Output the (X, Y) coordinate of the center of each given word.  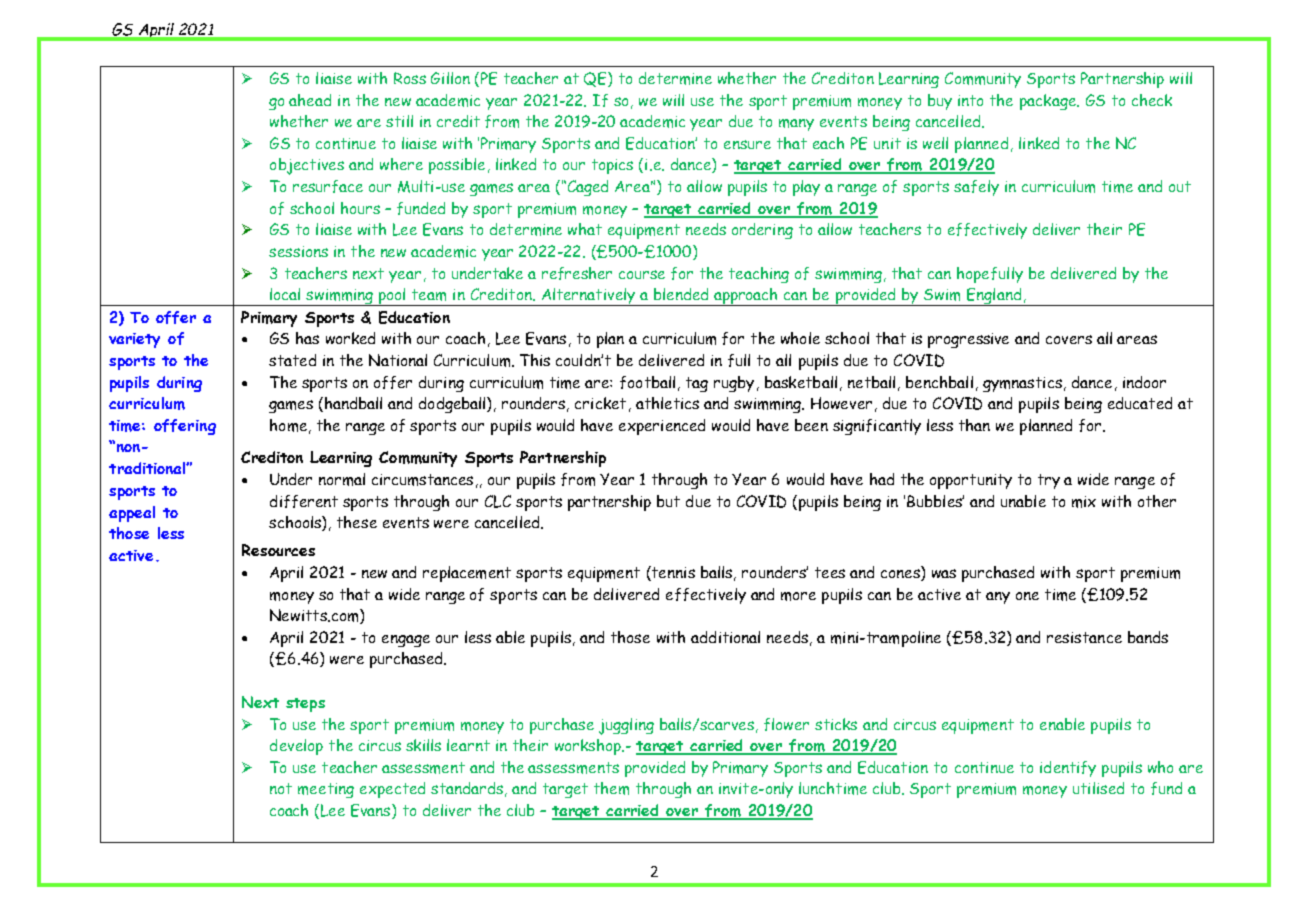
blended (681, 294)
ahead (310, 100)
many (796, 125)
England (994, 297)
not (281, 788)
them (611, 788)
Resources (278, 550)
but (668, 501)
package (1049, 102)
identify (1068, 769)
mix (1084, 502)
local (285, 294)
